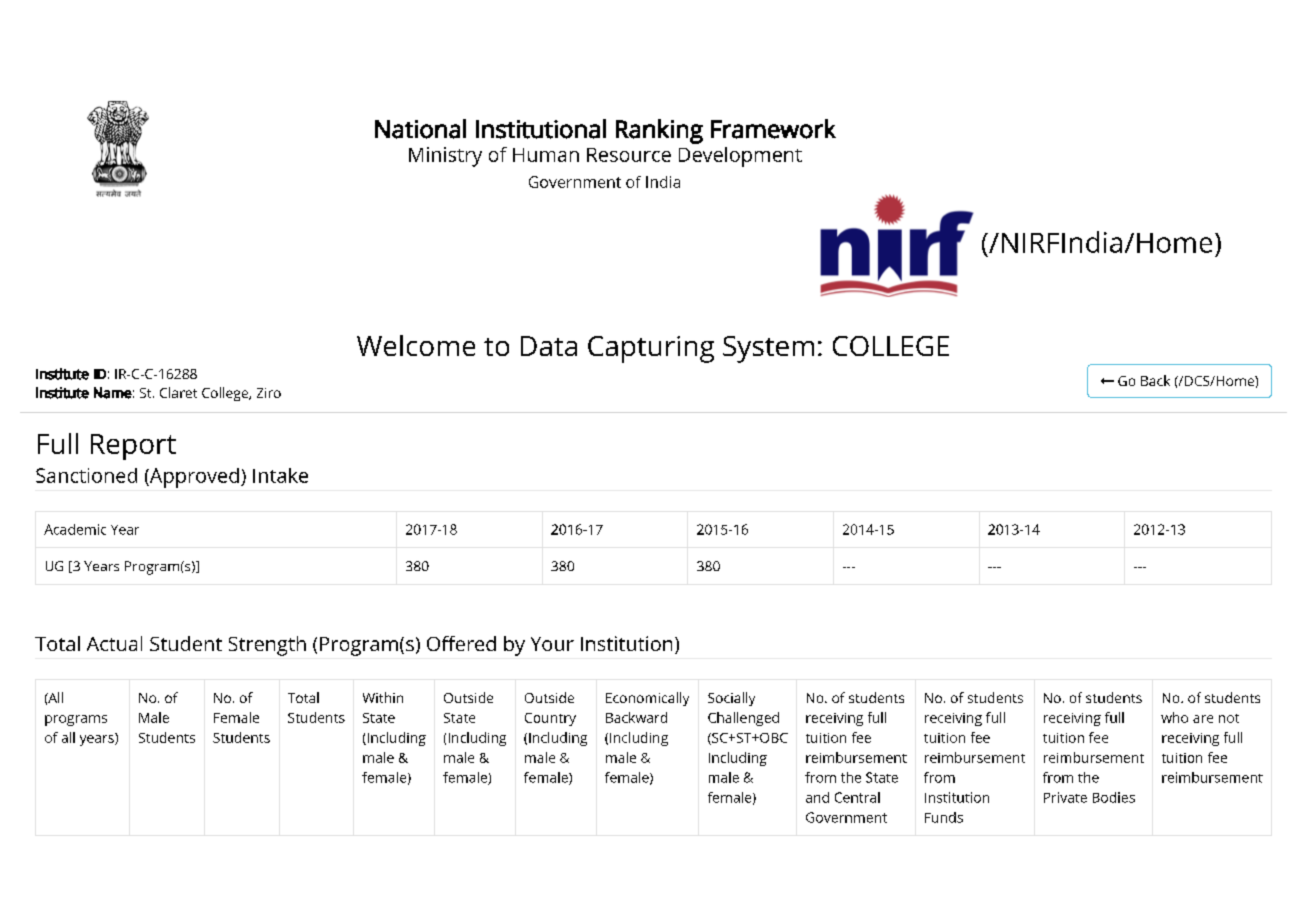 The width and height of the image is (1307, 924). I want to click on Name, so click(113, 393).
